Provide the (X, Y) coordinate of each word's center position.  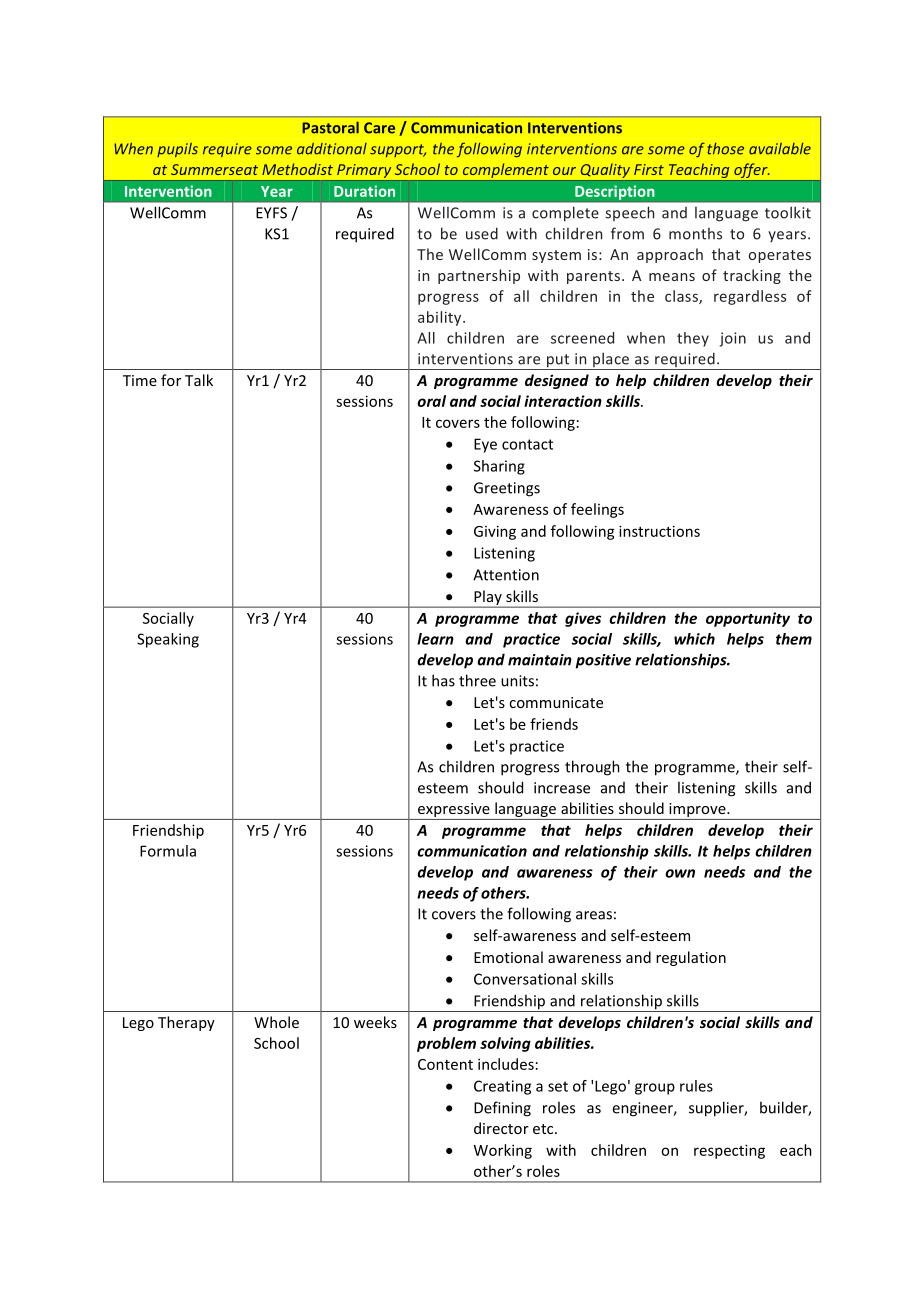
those (726, 149)
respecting (729, 1151)
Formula (168, 851)
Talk (199, 380)
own (680, 873)
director (501, 1128)
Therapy (186, 1023)
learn (435, 639)
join (732, 339)
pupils (177, 150)
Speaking (168, 640)
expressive (454, 811)
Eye (485, 445)
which (694, 639)
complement (505, 172)
